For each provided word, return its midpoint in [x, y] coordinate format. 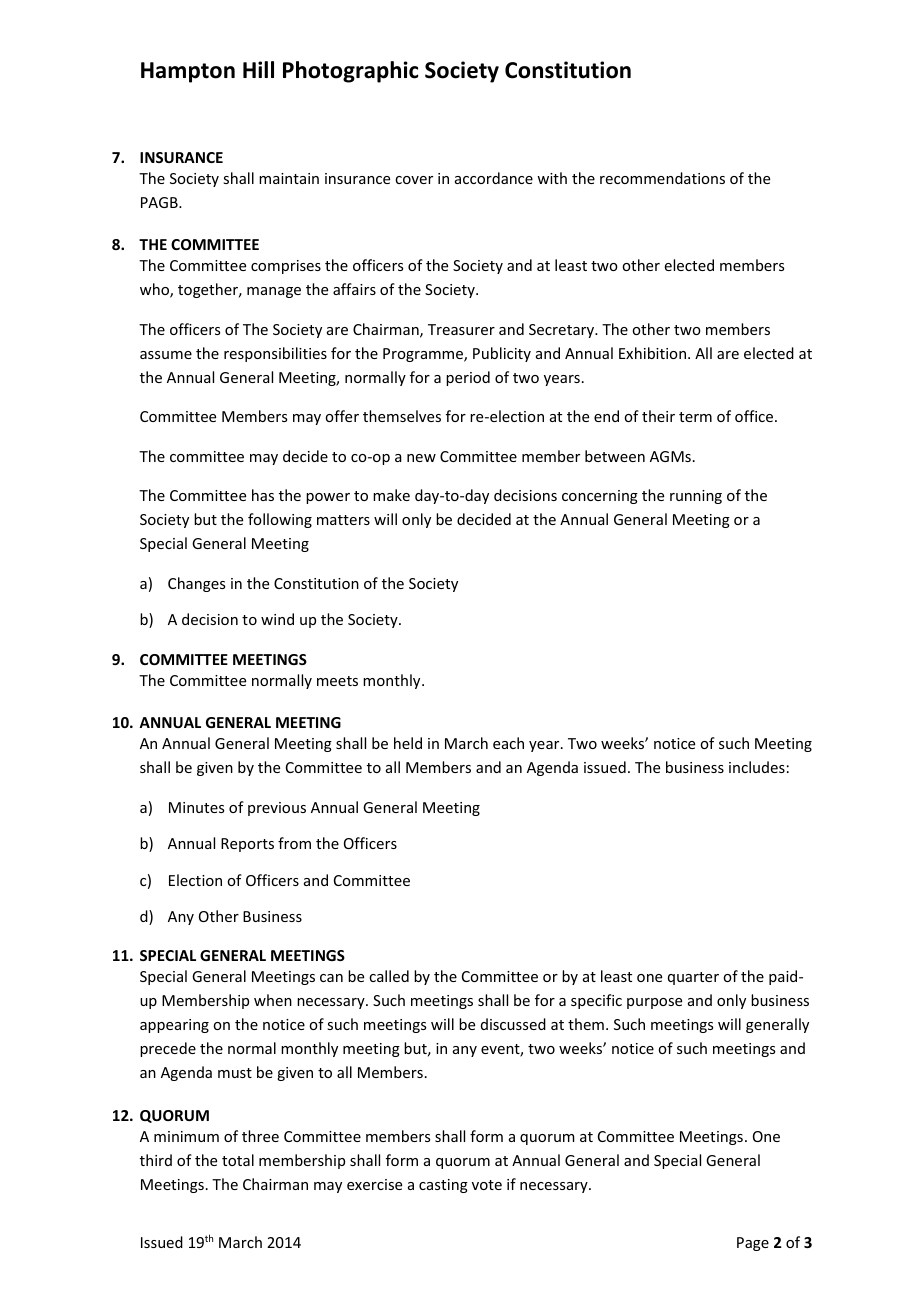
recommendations [662, 178]
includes [757, 767]
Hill [258, 69]
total [238, 1160]
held [408, 743]
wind [277, 619]
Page [753, 1244]
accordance [494, 178]
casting [443, 1186]
